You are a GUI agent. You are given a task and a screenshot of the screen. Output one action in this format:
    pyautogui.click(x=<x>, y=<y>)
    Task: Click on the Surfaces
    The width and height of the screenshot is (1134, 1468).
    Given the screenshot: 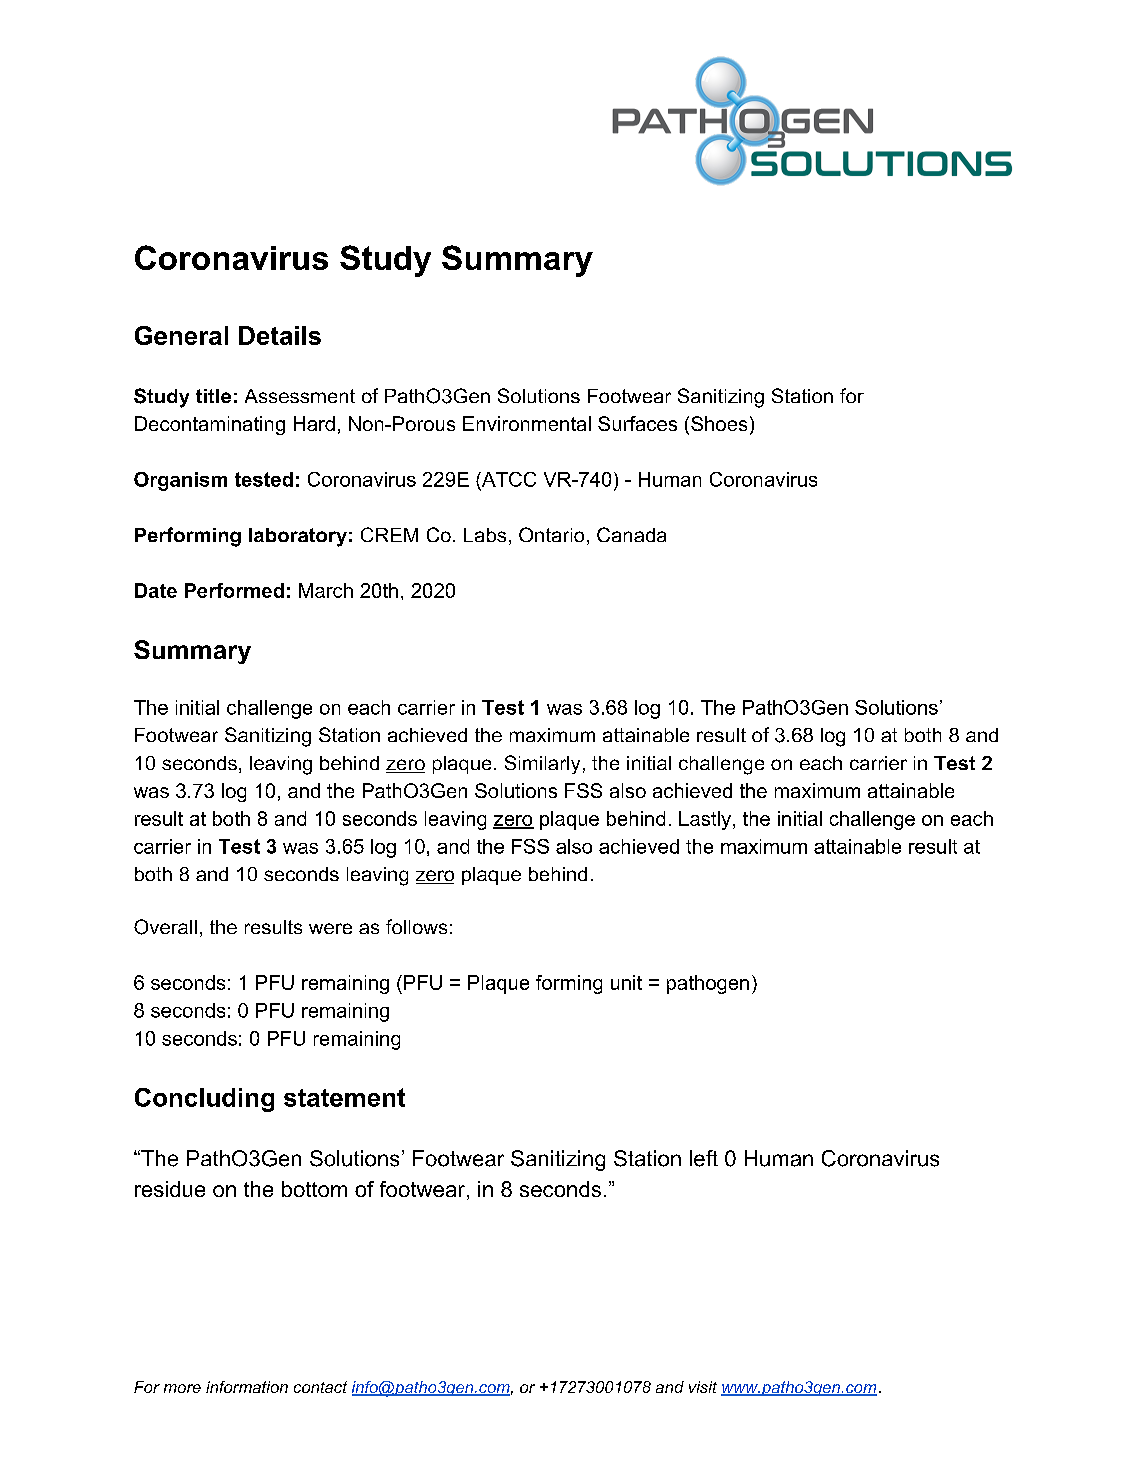 What is the action you would take?
    pyautogui.click(x=637, y=423)
